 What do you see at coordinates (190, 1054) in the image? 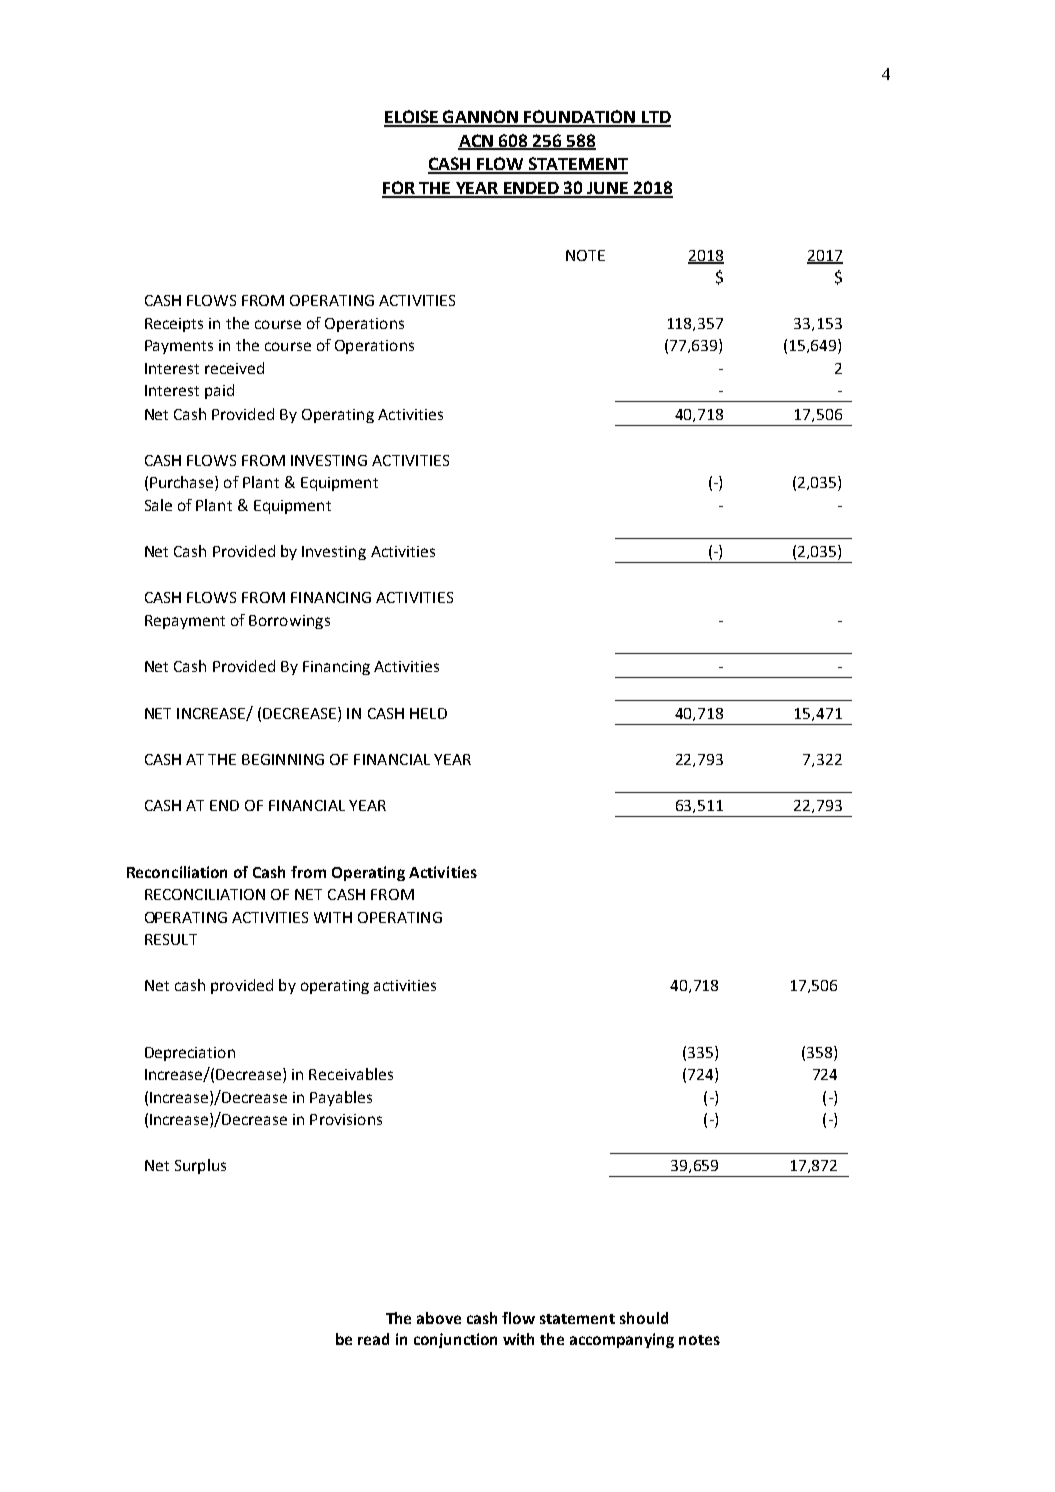
I see `Depreciation` at bounding box center [190, 1054].
